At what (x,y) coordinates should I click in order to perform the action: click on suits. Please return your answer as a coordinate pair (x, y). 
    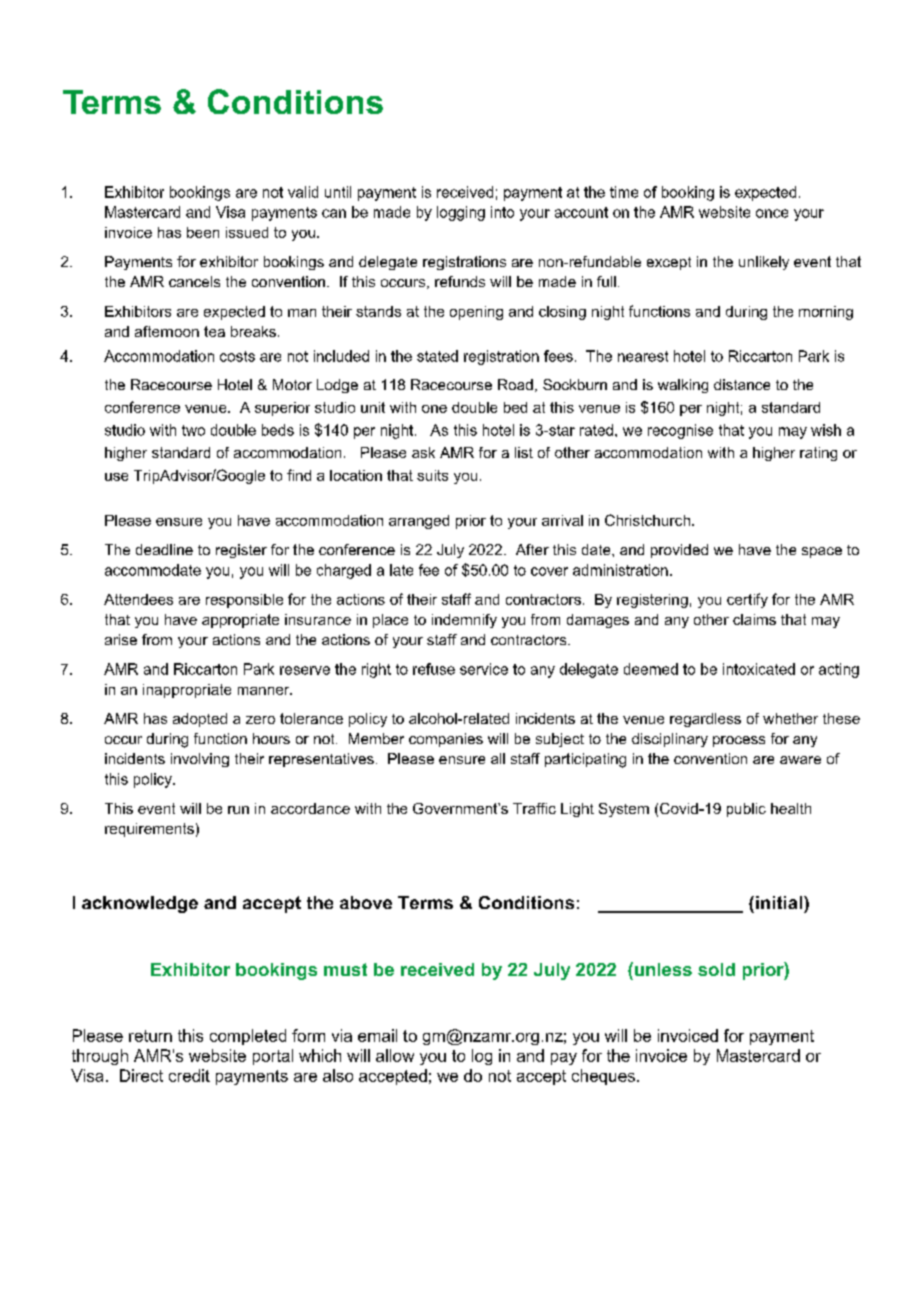
    Looking at the image, I should click on (432, 475).
